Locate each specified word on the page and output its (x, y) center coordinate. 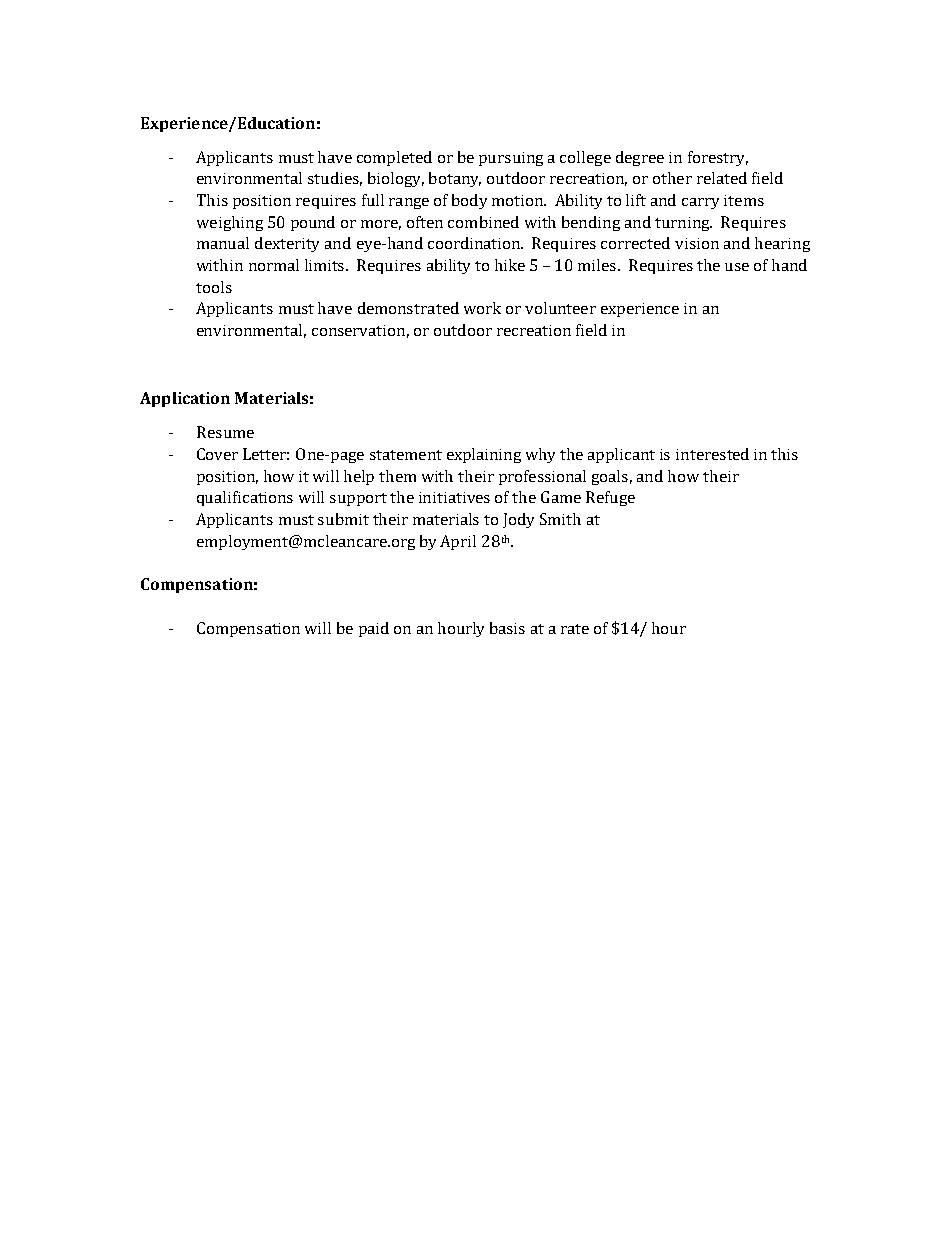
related (722, 178)
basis (507, 628)
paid (374, 629)
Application (185, 399)
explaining (484, 455)
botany (455, 179)
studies (335, 179)
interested (712, 454)
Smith (560, 519)
